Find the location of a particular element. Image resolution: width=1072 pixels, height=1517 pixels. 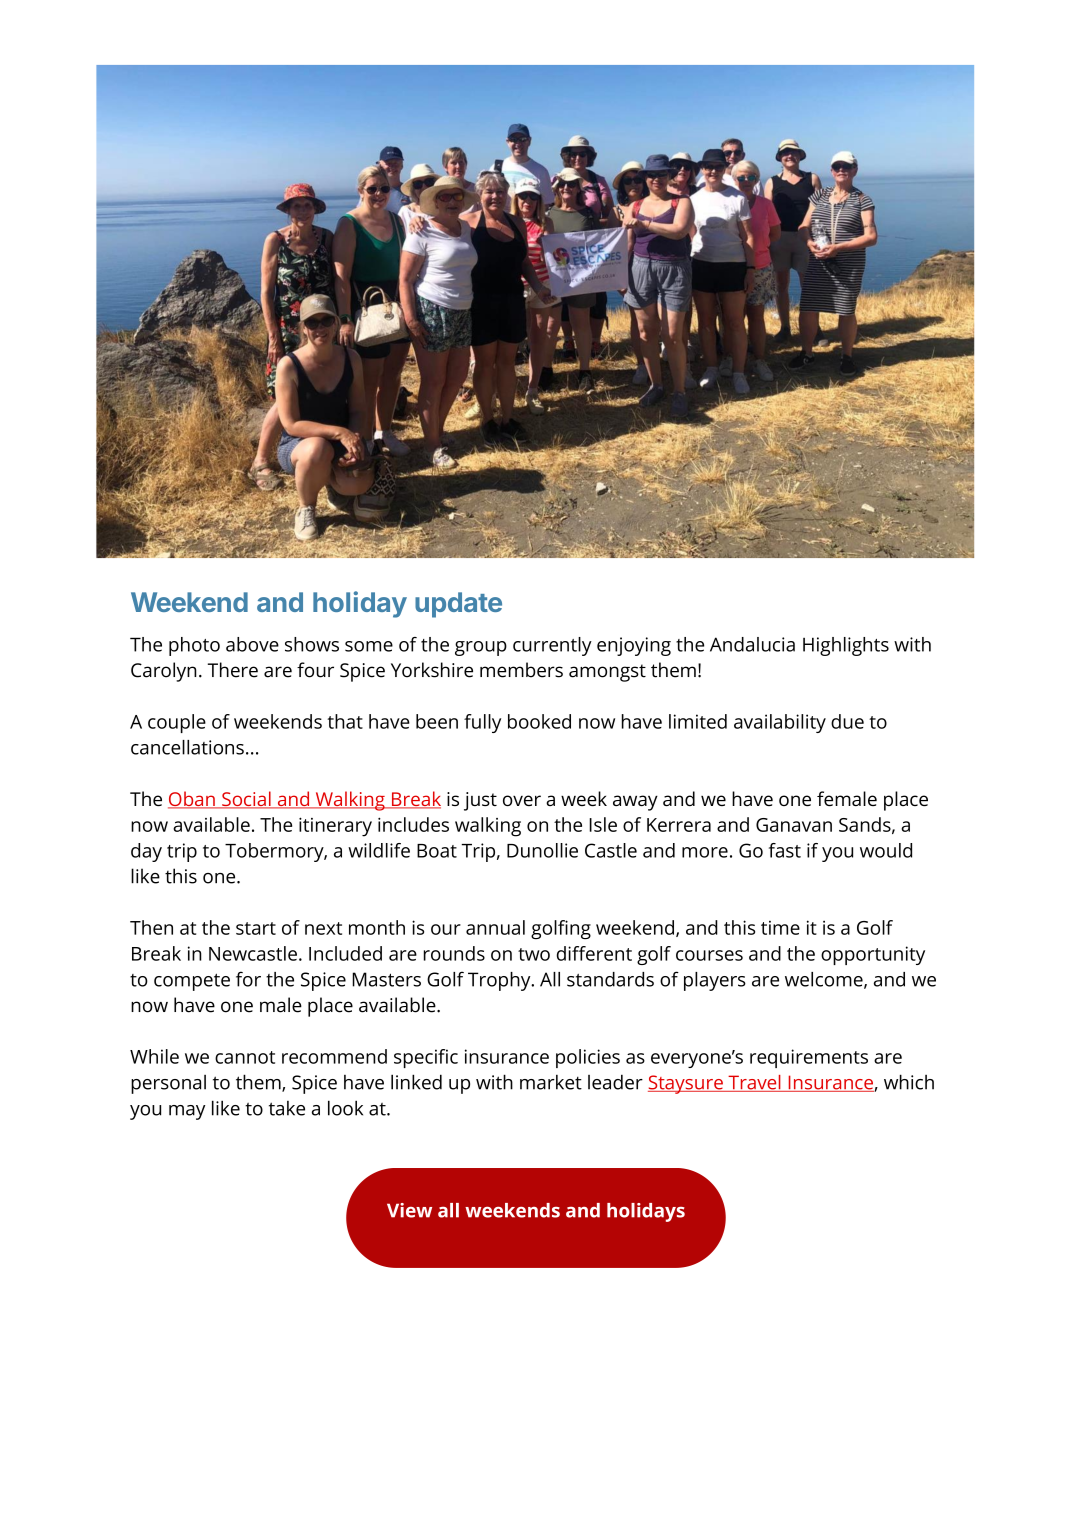

market is located at coordinates (551, 1082).
